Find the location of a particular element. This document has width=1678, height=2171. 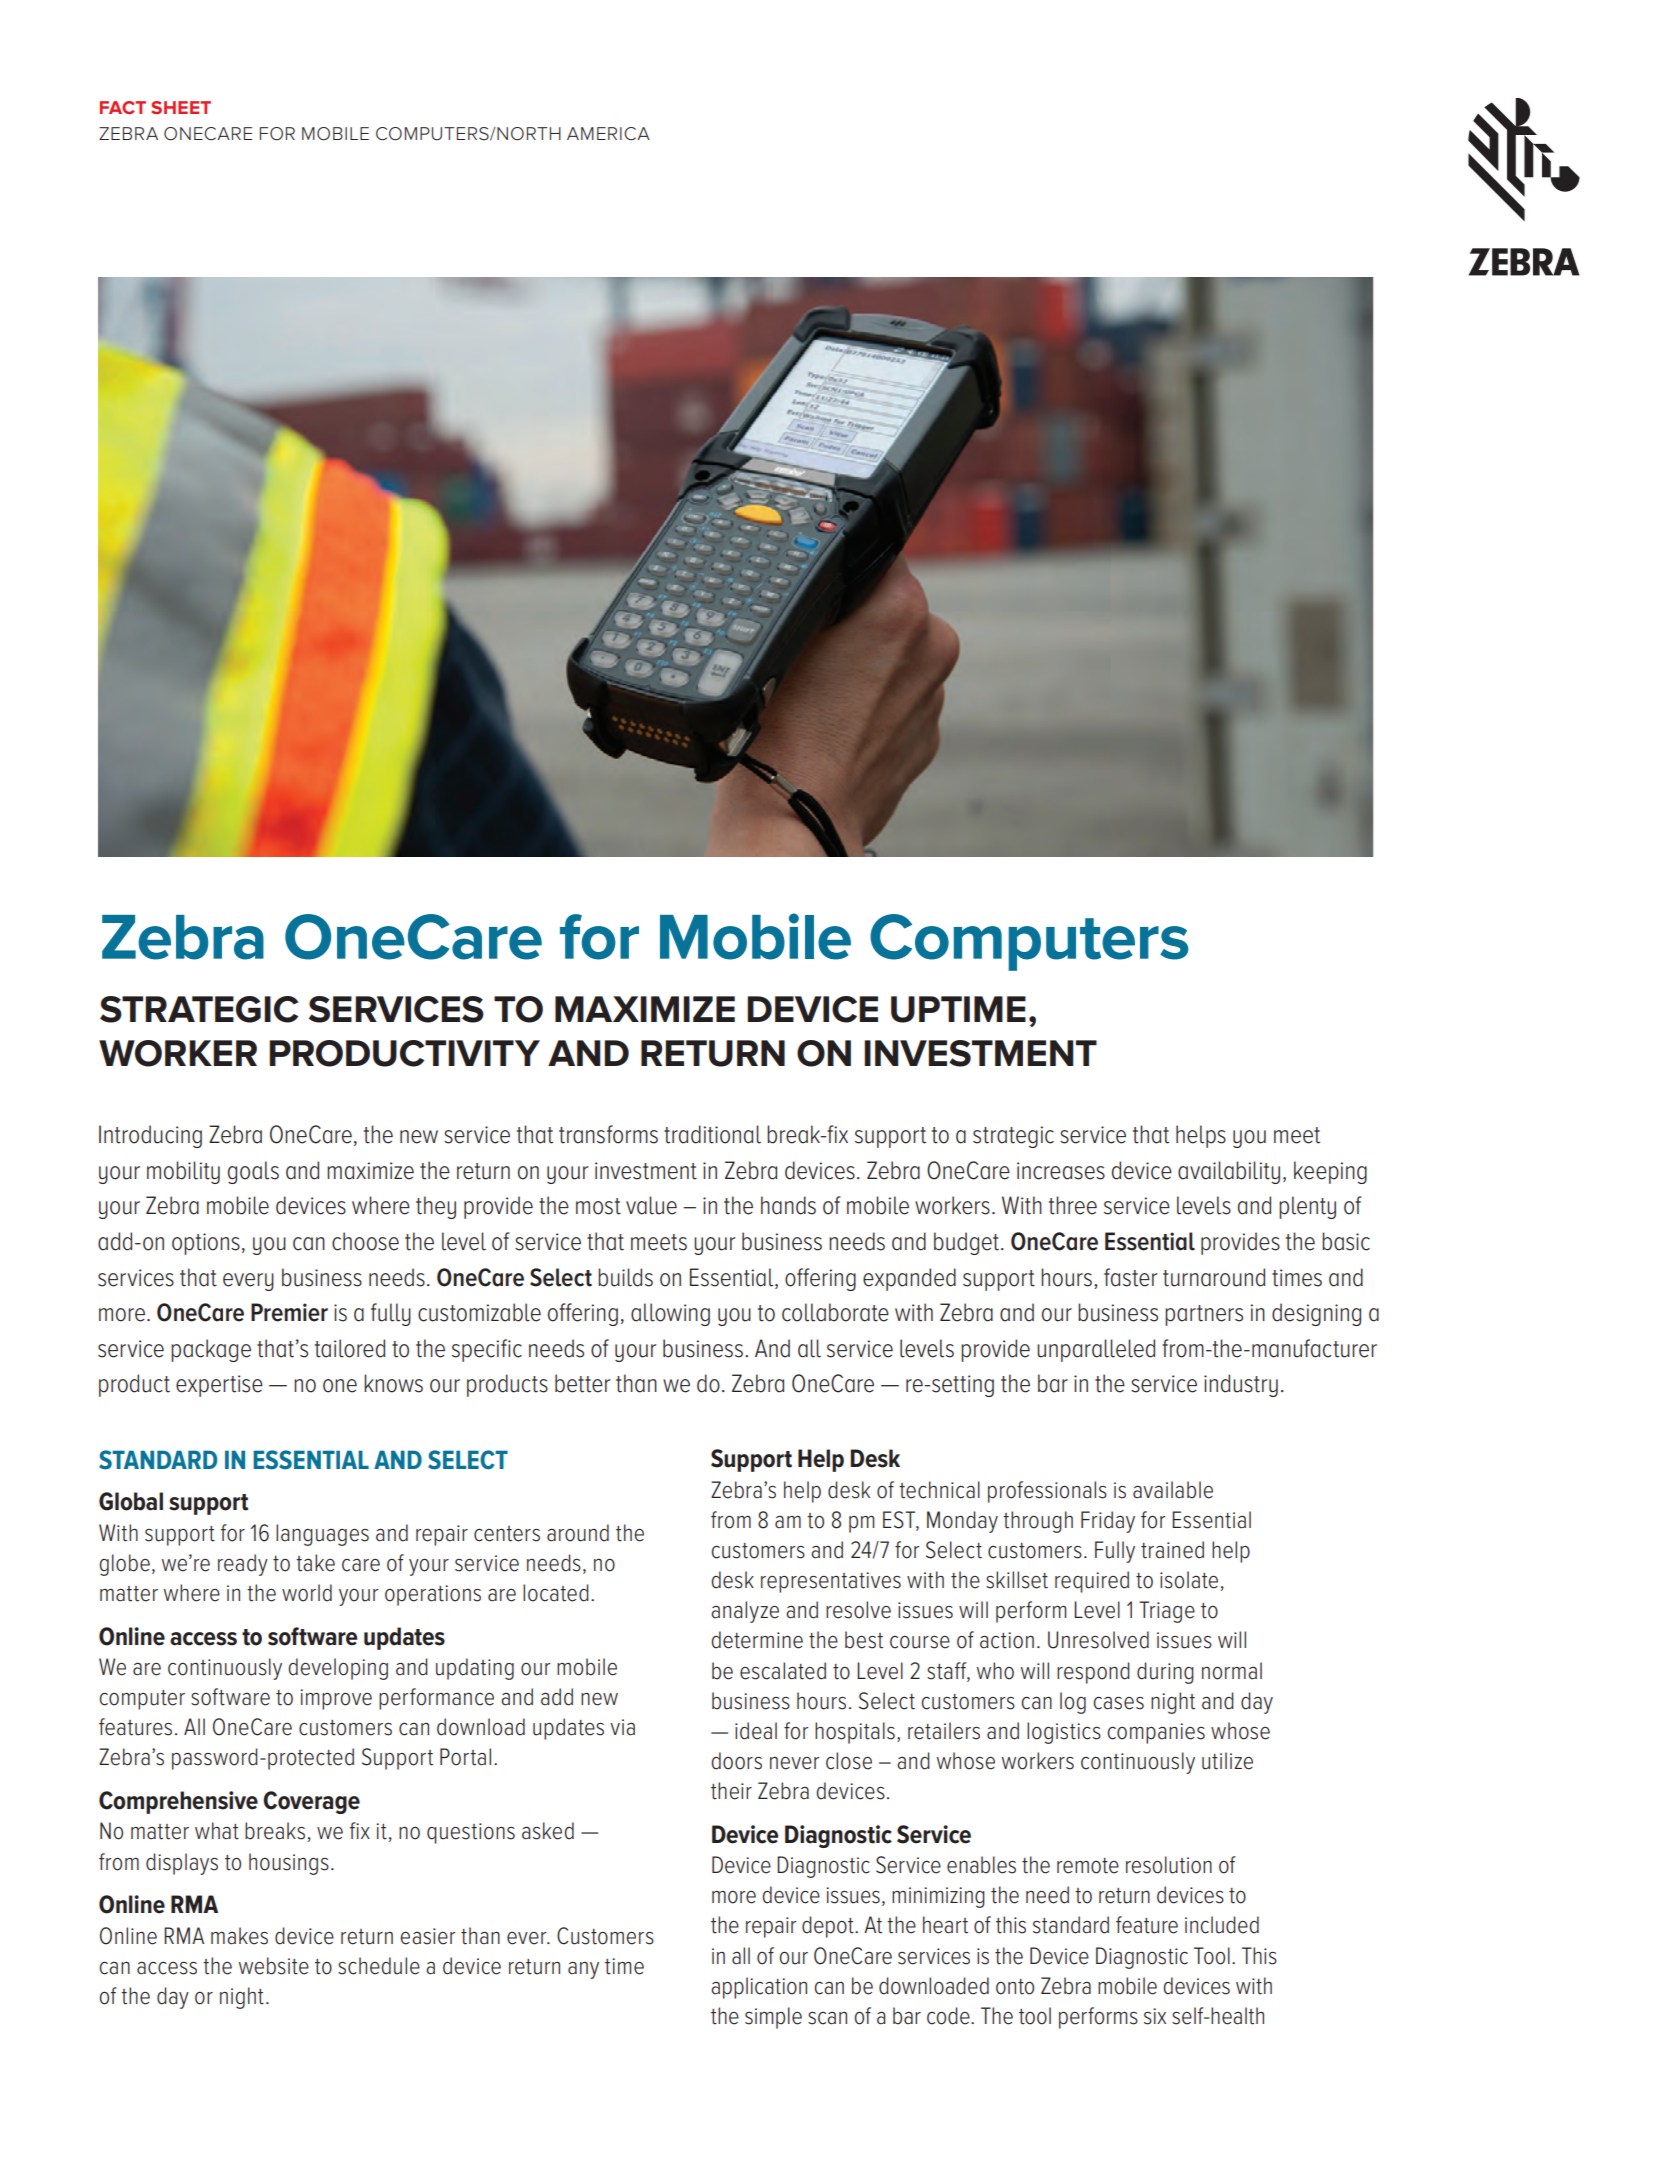

transforms is located at coordinates (608, 1134).
